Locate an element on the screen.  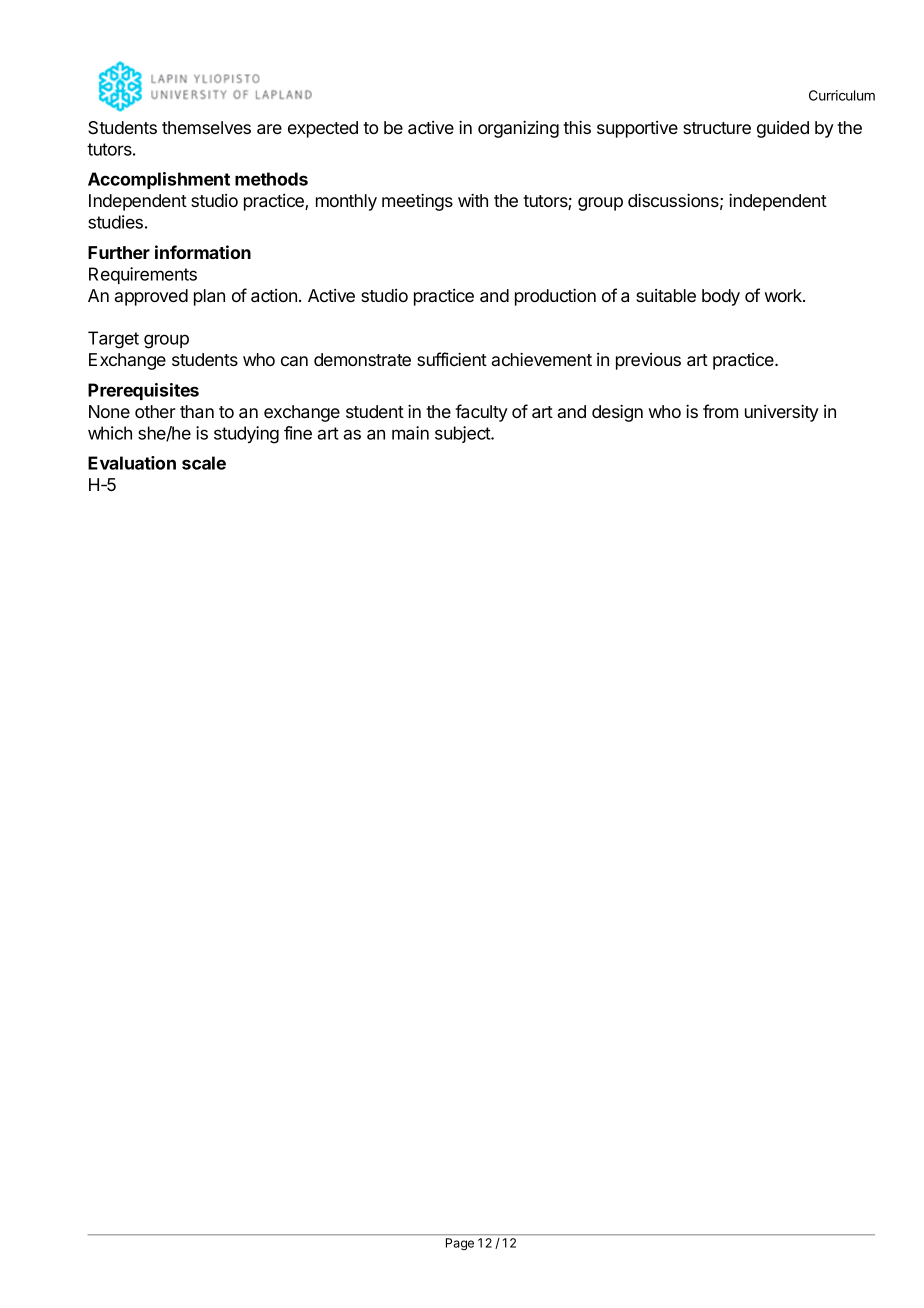
themselves is located at coordinates (206, 127).
